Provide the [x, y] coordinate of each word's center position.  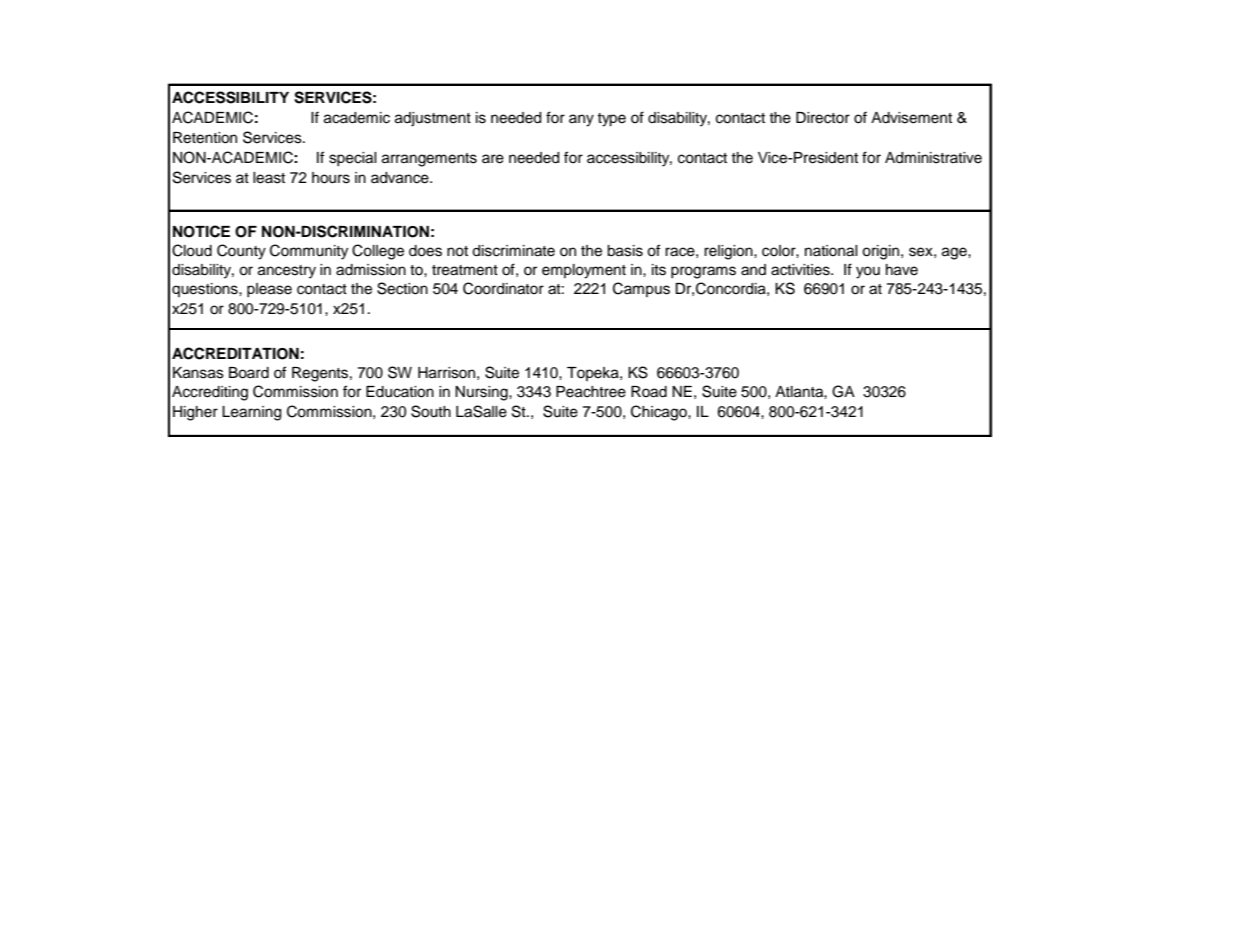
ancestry [287, 272]
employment [584, 271]
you [868, 272]
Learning [251, 413]
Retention [205, 138]
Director [823, 118]
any [581, 120]
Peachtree [591, 392]
